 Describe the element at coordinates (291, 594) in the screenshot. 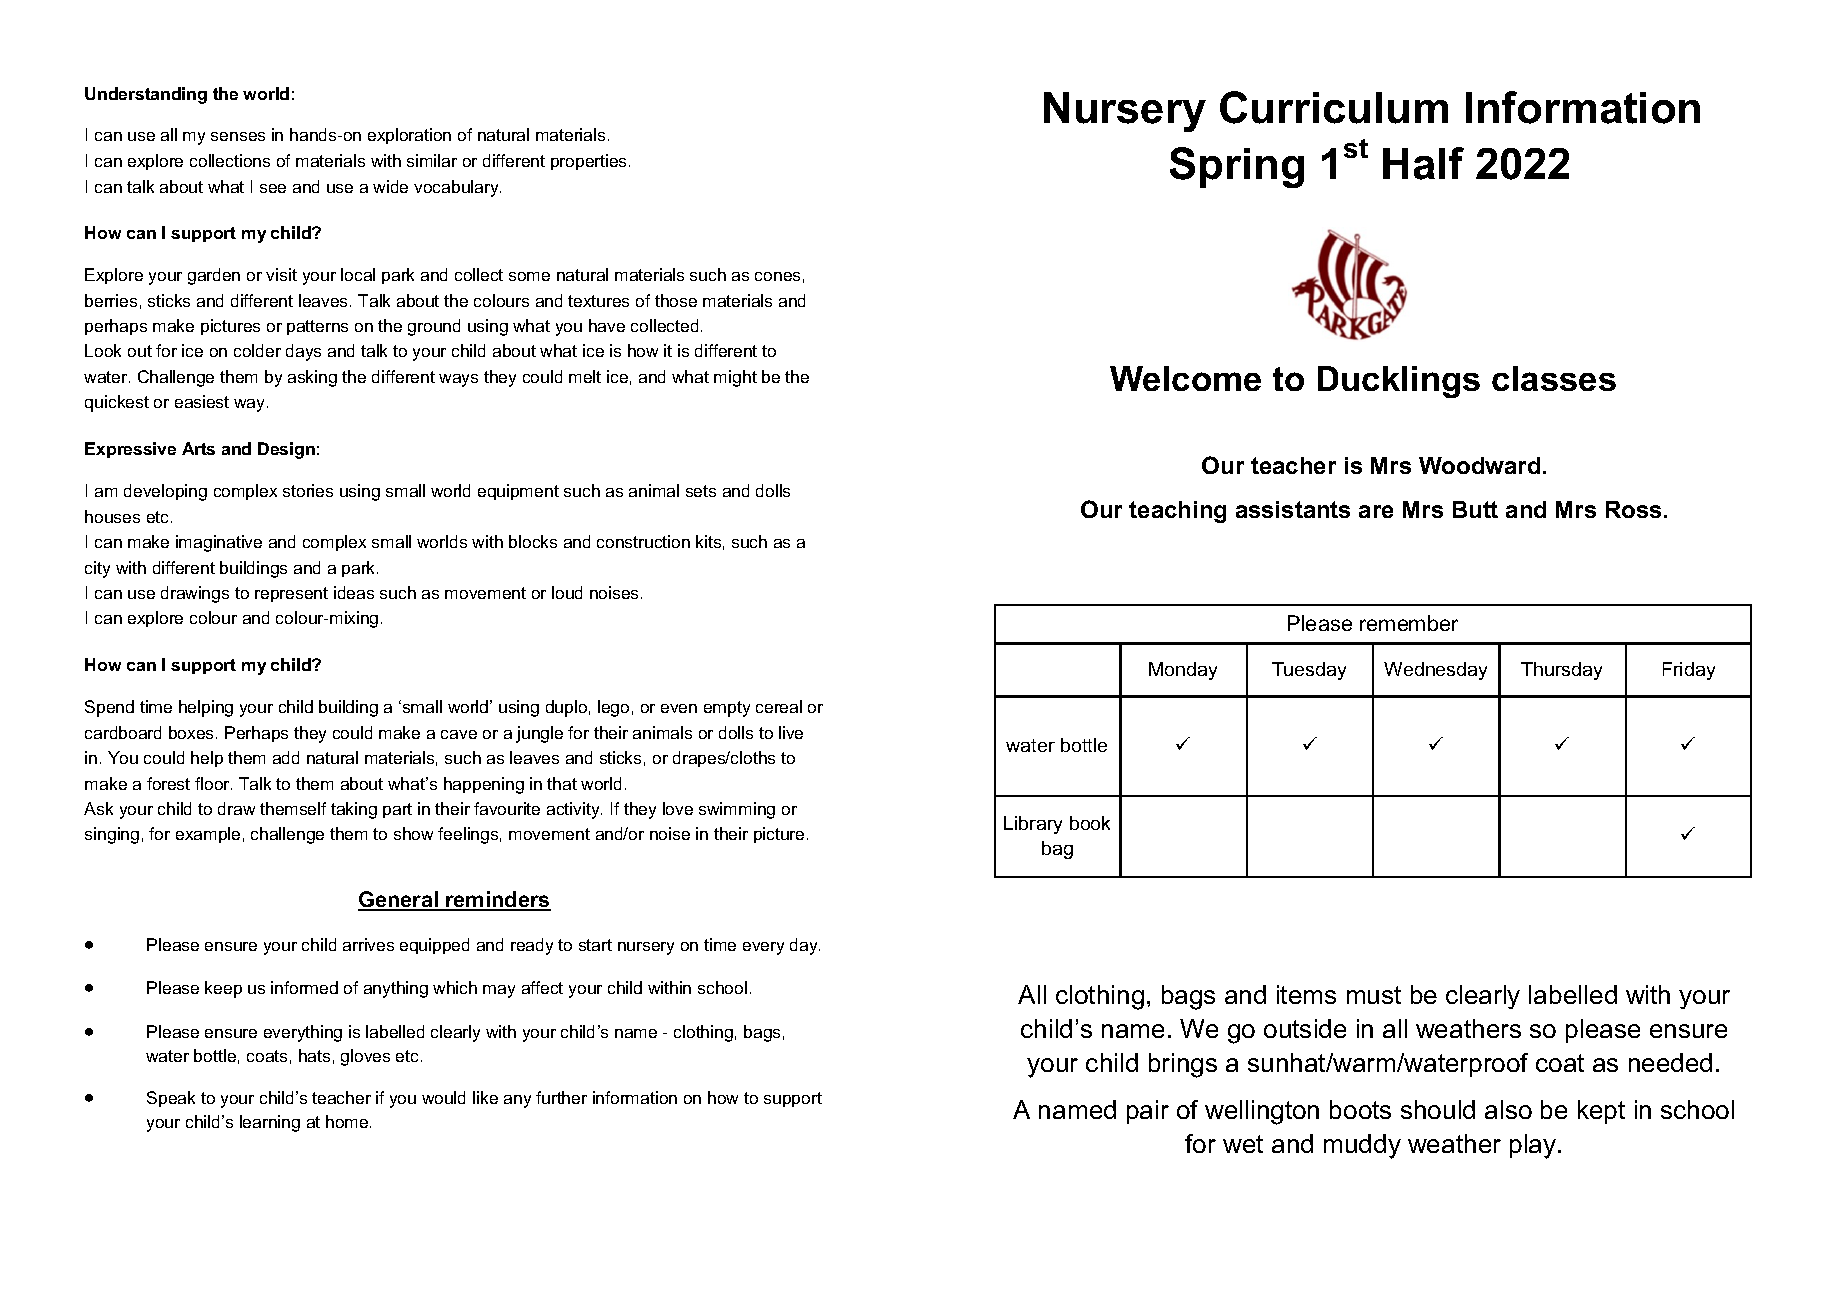

I see `represent` at that location.
